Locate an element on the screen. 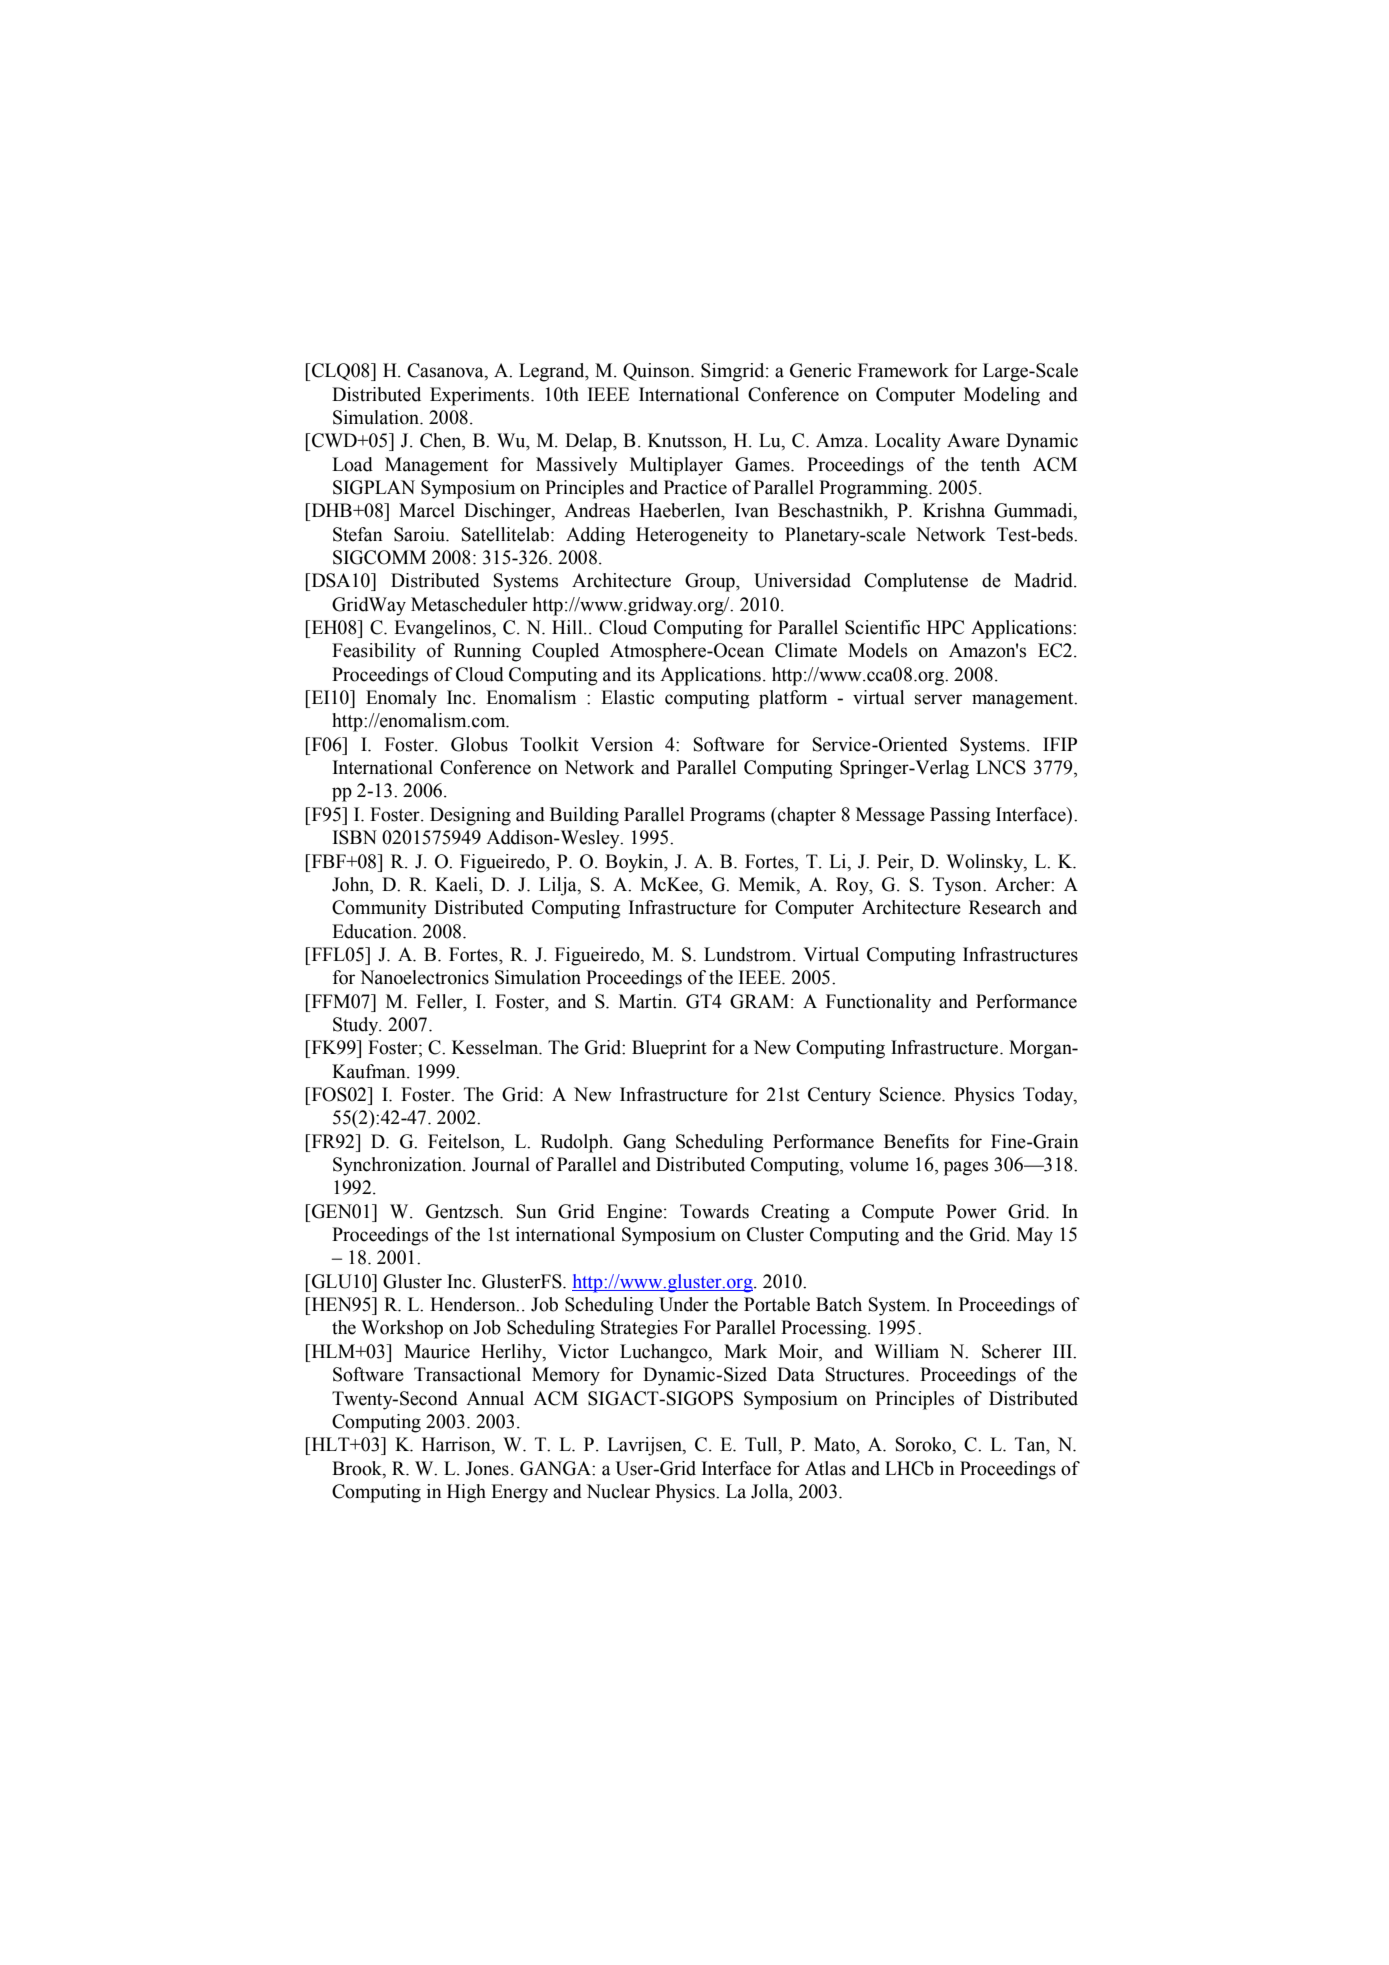 The image size is (1389, 1965). Blueprint is located at coordinates (669, 1049).
